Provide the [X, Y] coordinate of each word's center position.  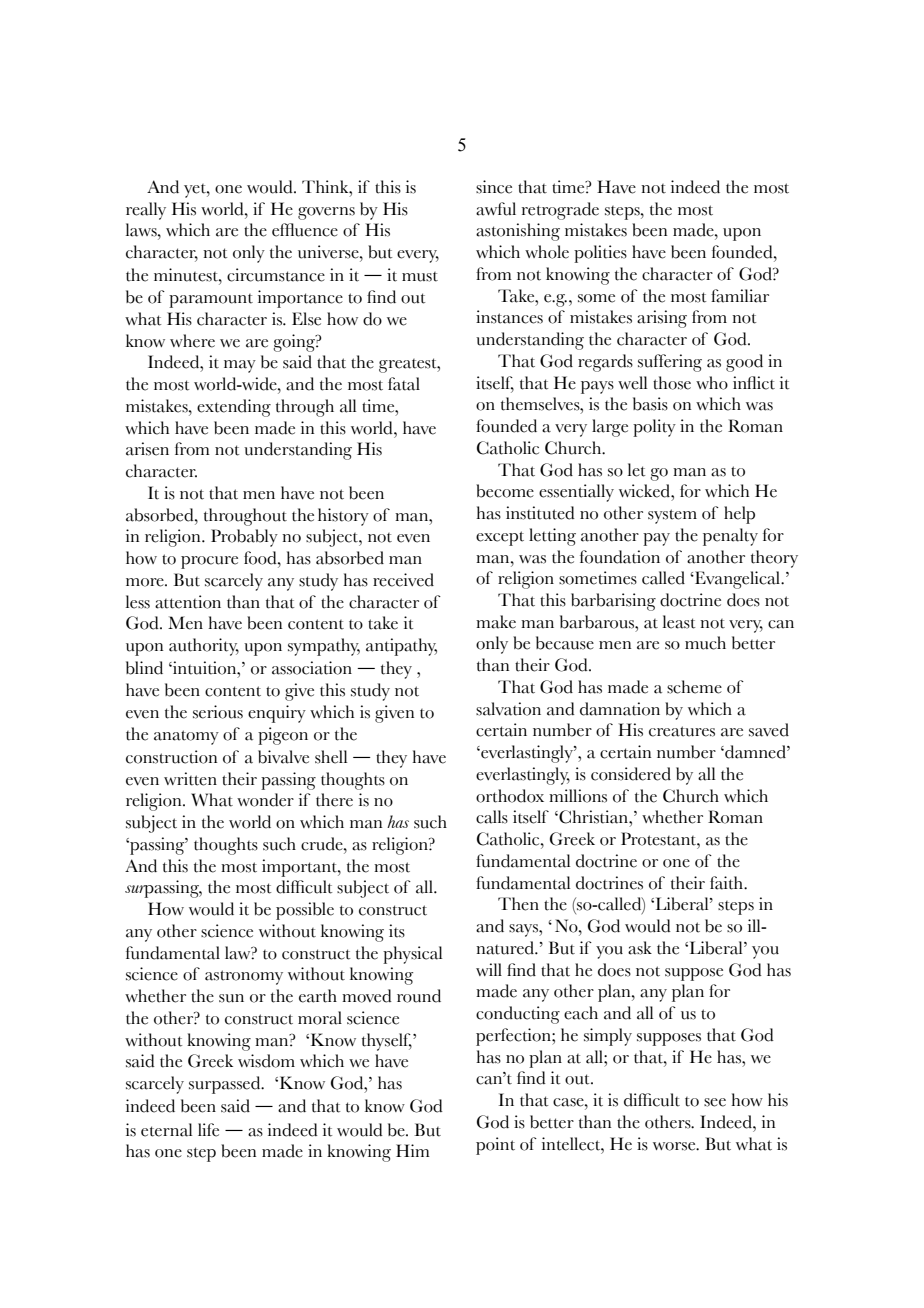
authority [204, 647]
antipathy [401, 647]
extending [234, 408]
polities [600, 254]
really [146, 211]
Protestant [659, 839]
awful [496, 209]
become [505, 491]
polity [654, 428]
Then [518, 904]
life [208, 1130]
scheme [694, 687]
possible [305, 911]
